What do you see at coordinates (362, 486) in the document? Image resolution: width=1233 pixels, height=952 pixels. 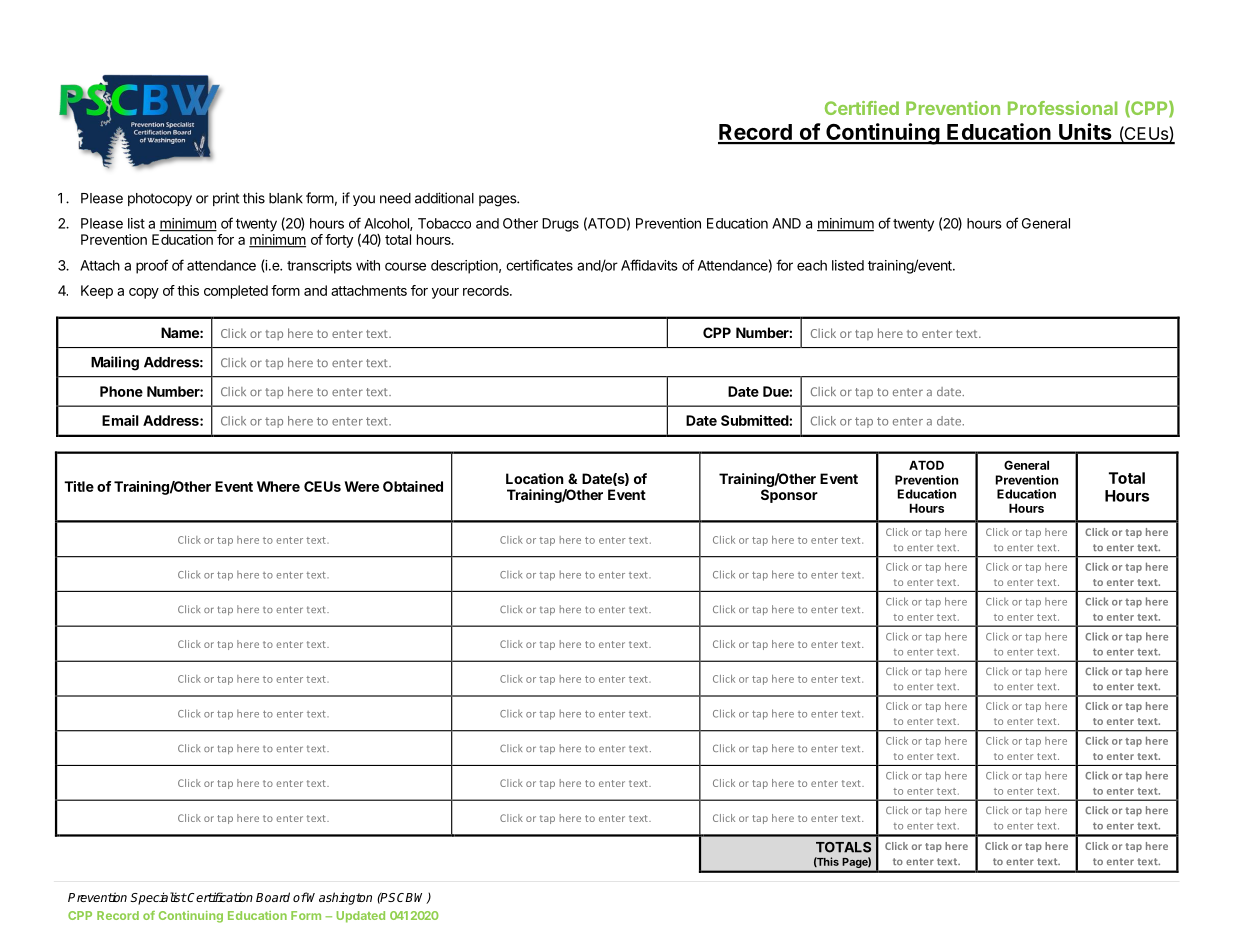 I see `Were` at bounding box center [362, 486].
